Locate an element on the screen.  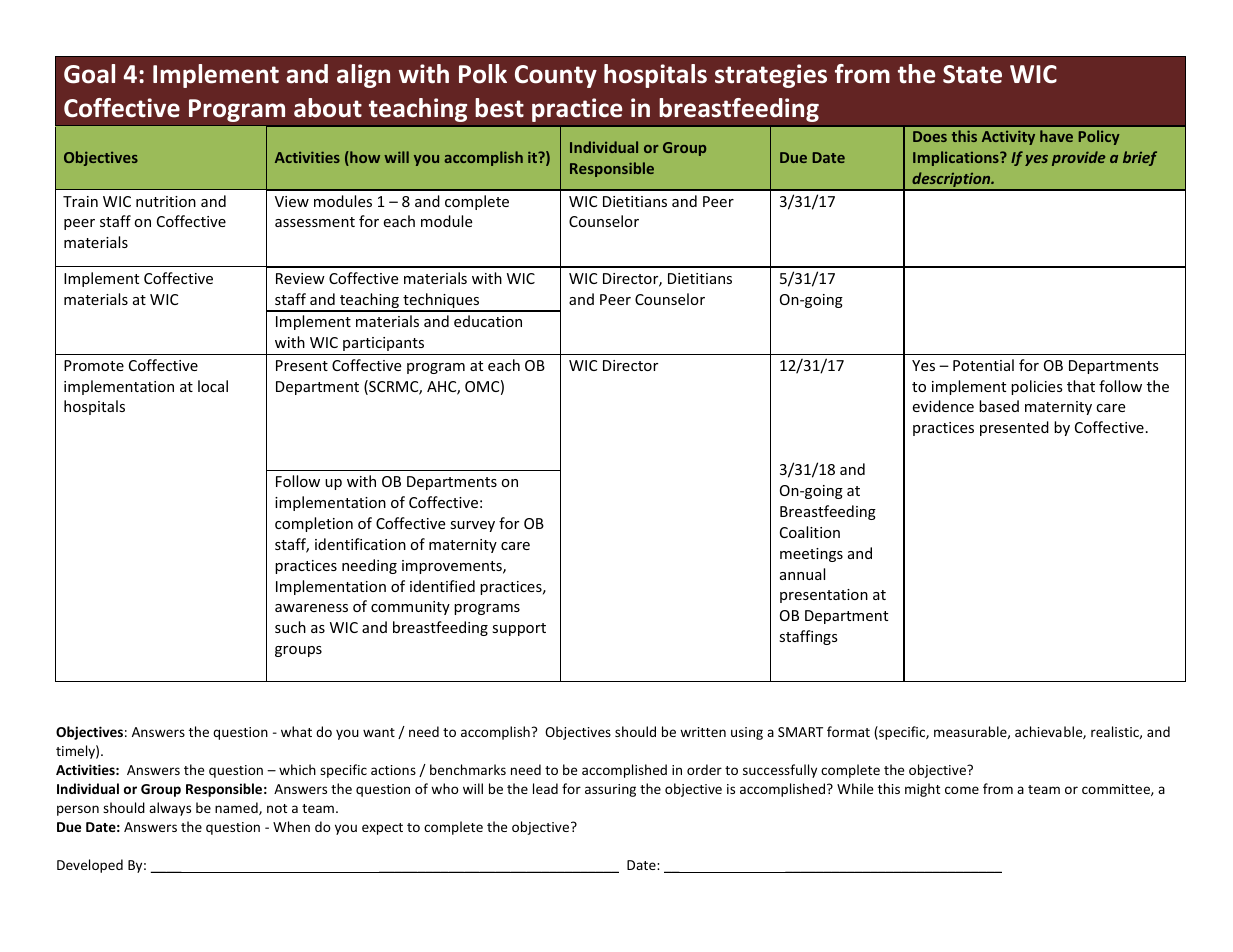
based is located at coordinates (999, 406).
